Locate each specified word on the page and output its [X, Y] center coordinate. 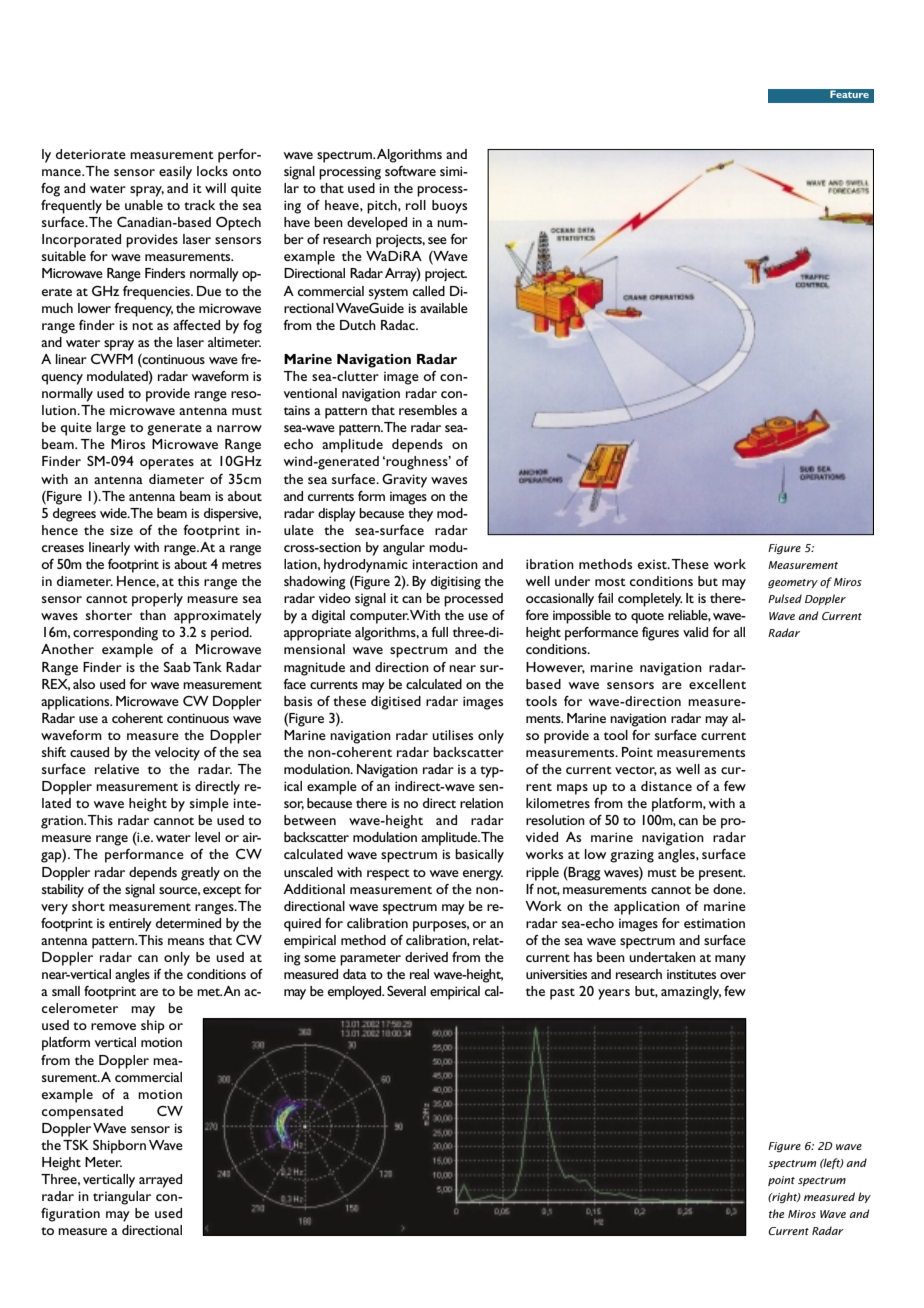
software [410, 171]
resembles [428, 410]
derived [426, 957]
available [444, 308]
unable [144, 205]
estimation [714, 923]
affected [196, 325]
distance [666, 786]
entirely [130, 925]
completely [650, 600]
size [121, 530]
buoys [449, 207]
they [420, 515]
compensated [82, 1113]
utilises [452, 735]
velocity [177, 754]
